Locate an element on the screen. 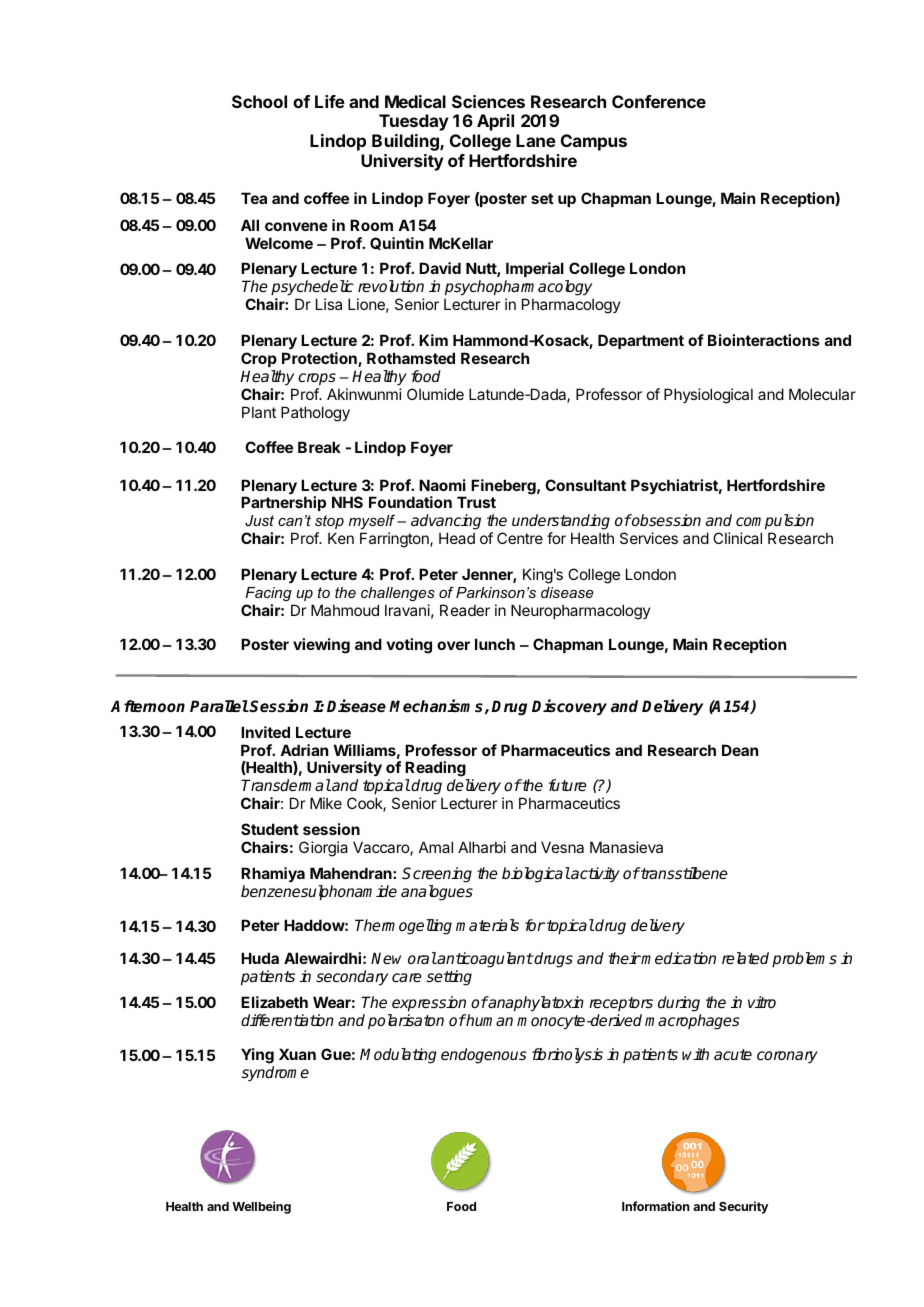  Conference is located at coordinates (659, 101).
